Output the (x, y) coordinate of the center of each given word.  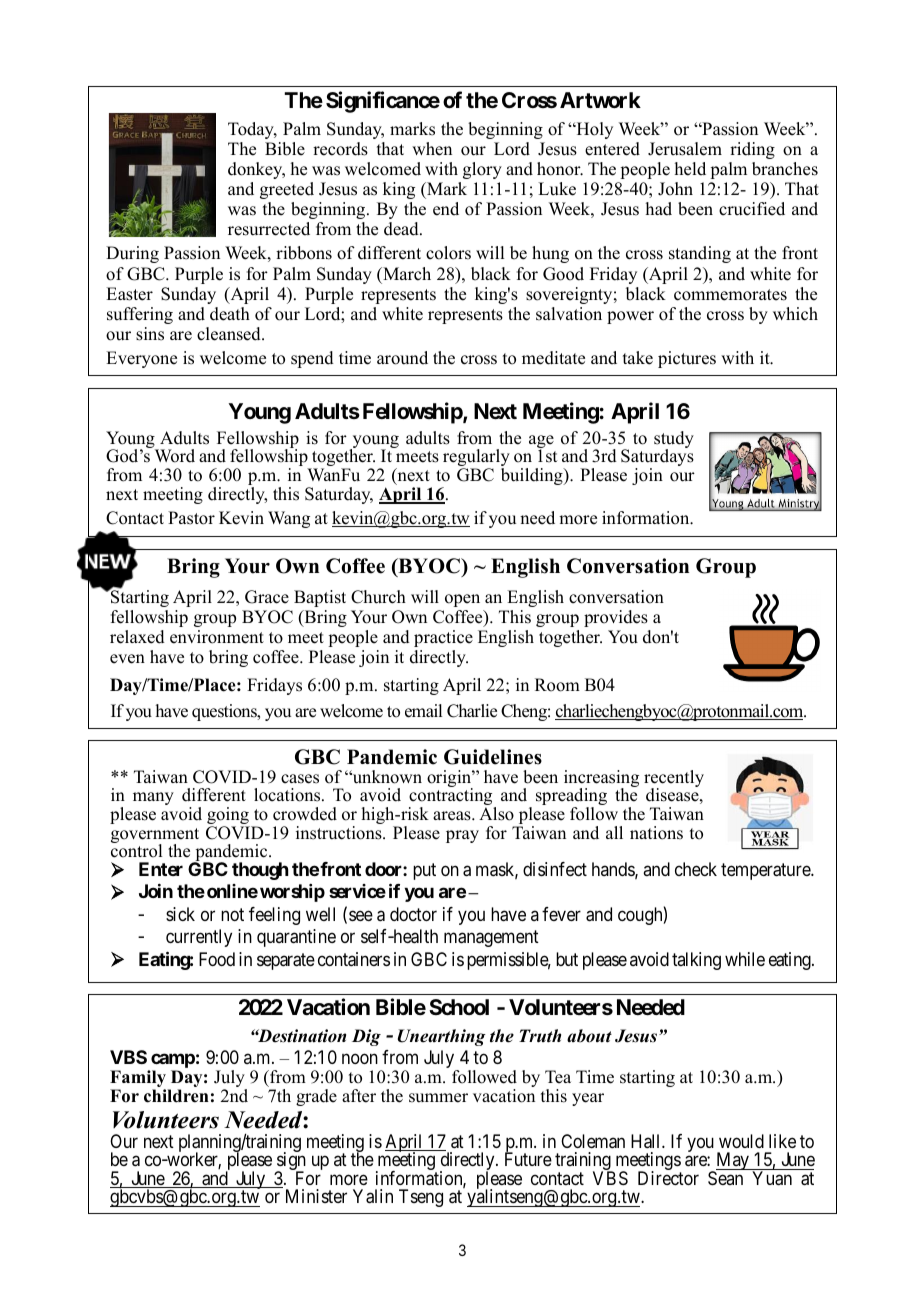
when (432, 149)
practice (443, 638)
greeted (287, 190)
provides (616, 618)
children (176, 1096)
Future (528, 1159)
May (733, 1162)
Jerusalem (685, 149)
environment (217, 637)
